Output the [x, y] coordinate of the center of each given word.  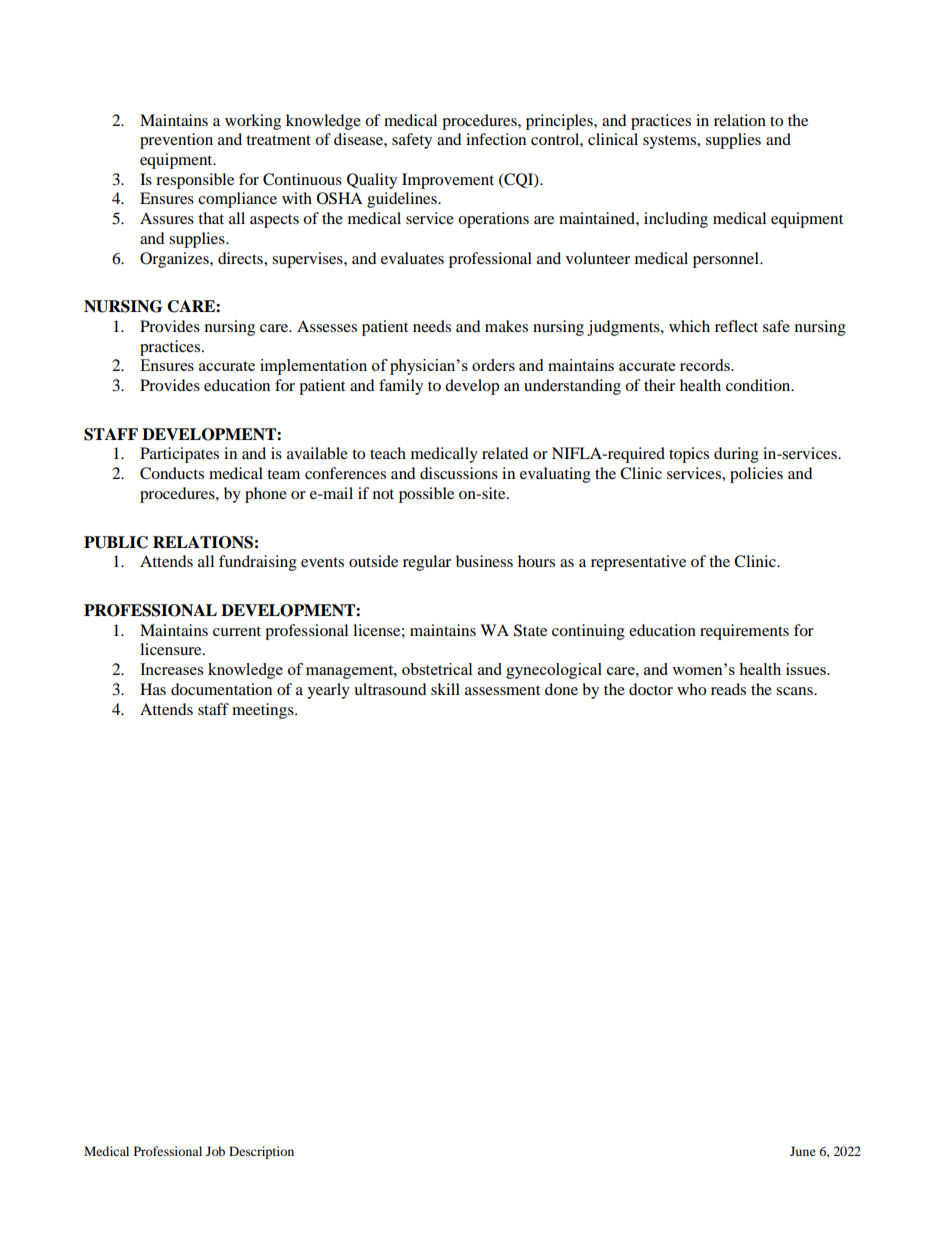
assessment [502, 690]
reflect [736, 326]
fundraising [258, 563]
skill [445, 689]
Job [215, 1151]
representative [638, 563]
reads [728, 689]
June [803, 1151]
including [676, 220]
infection [496, 139]
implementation [313, 367]
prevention [176, 141]
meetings [264, 711]
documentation [221, 689]
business [484, 561]
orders [493, 365]
